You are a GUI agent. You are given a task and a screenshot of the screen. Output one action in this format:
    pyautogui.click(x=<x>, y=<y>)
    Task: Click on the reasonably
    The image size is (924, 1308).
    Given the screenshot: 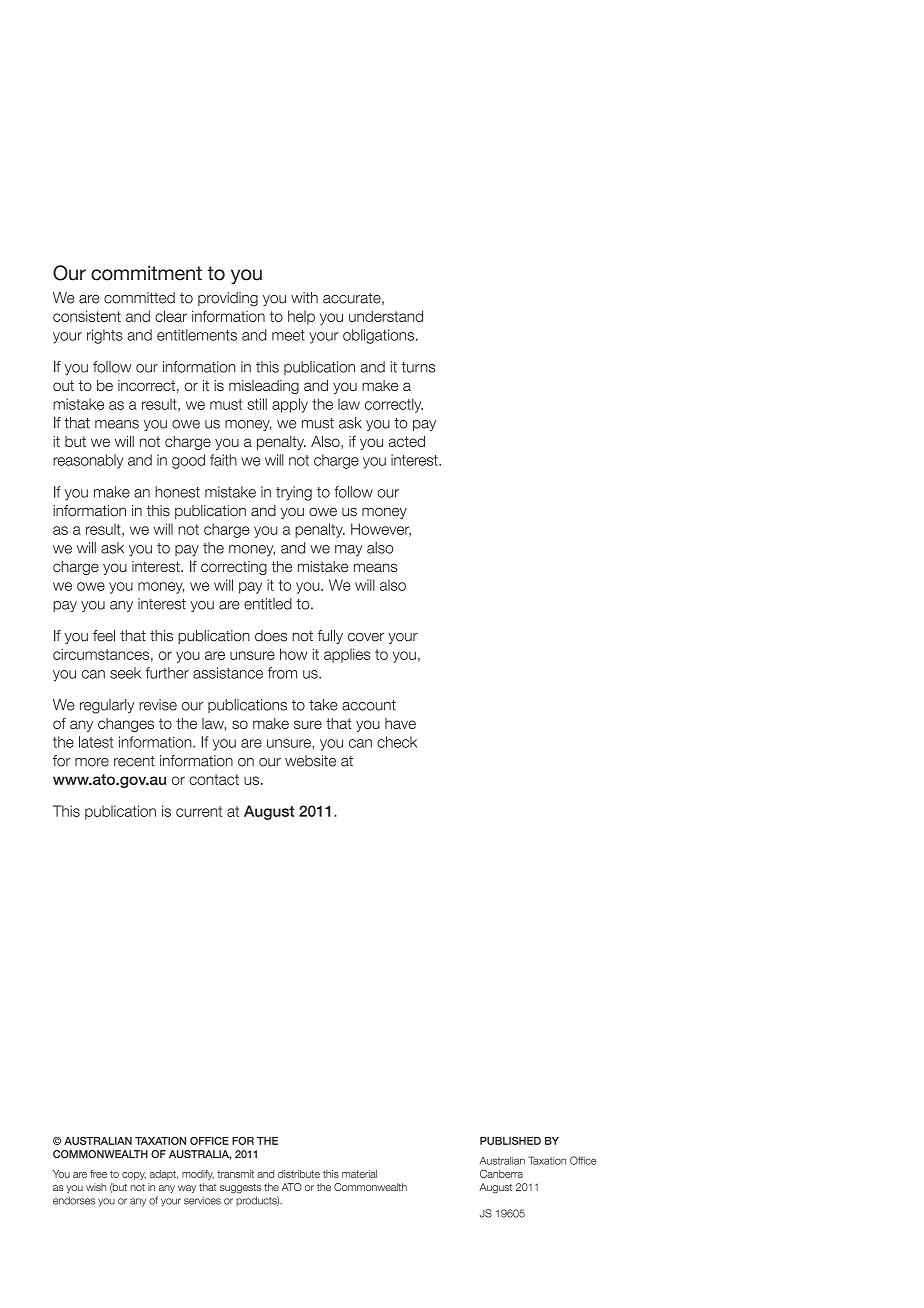 What is the action you would take?
    pyautogui.click(x=88, y=461)
